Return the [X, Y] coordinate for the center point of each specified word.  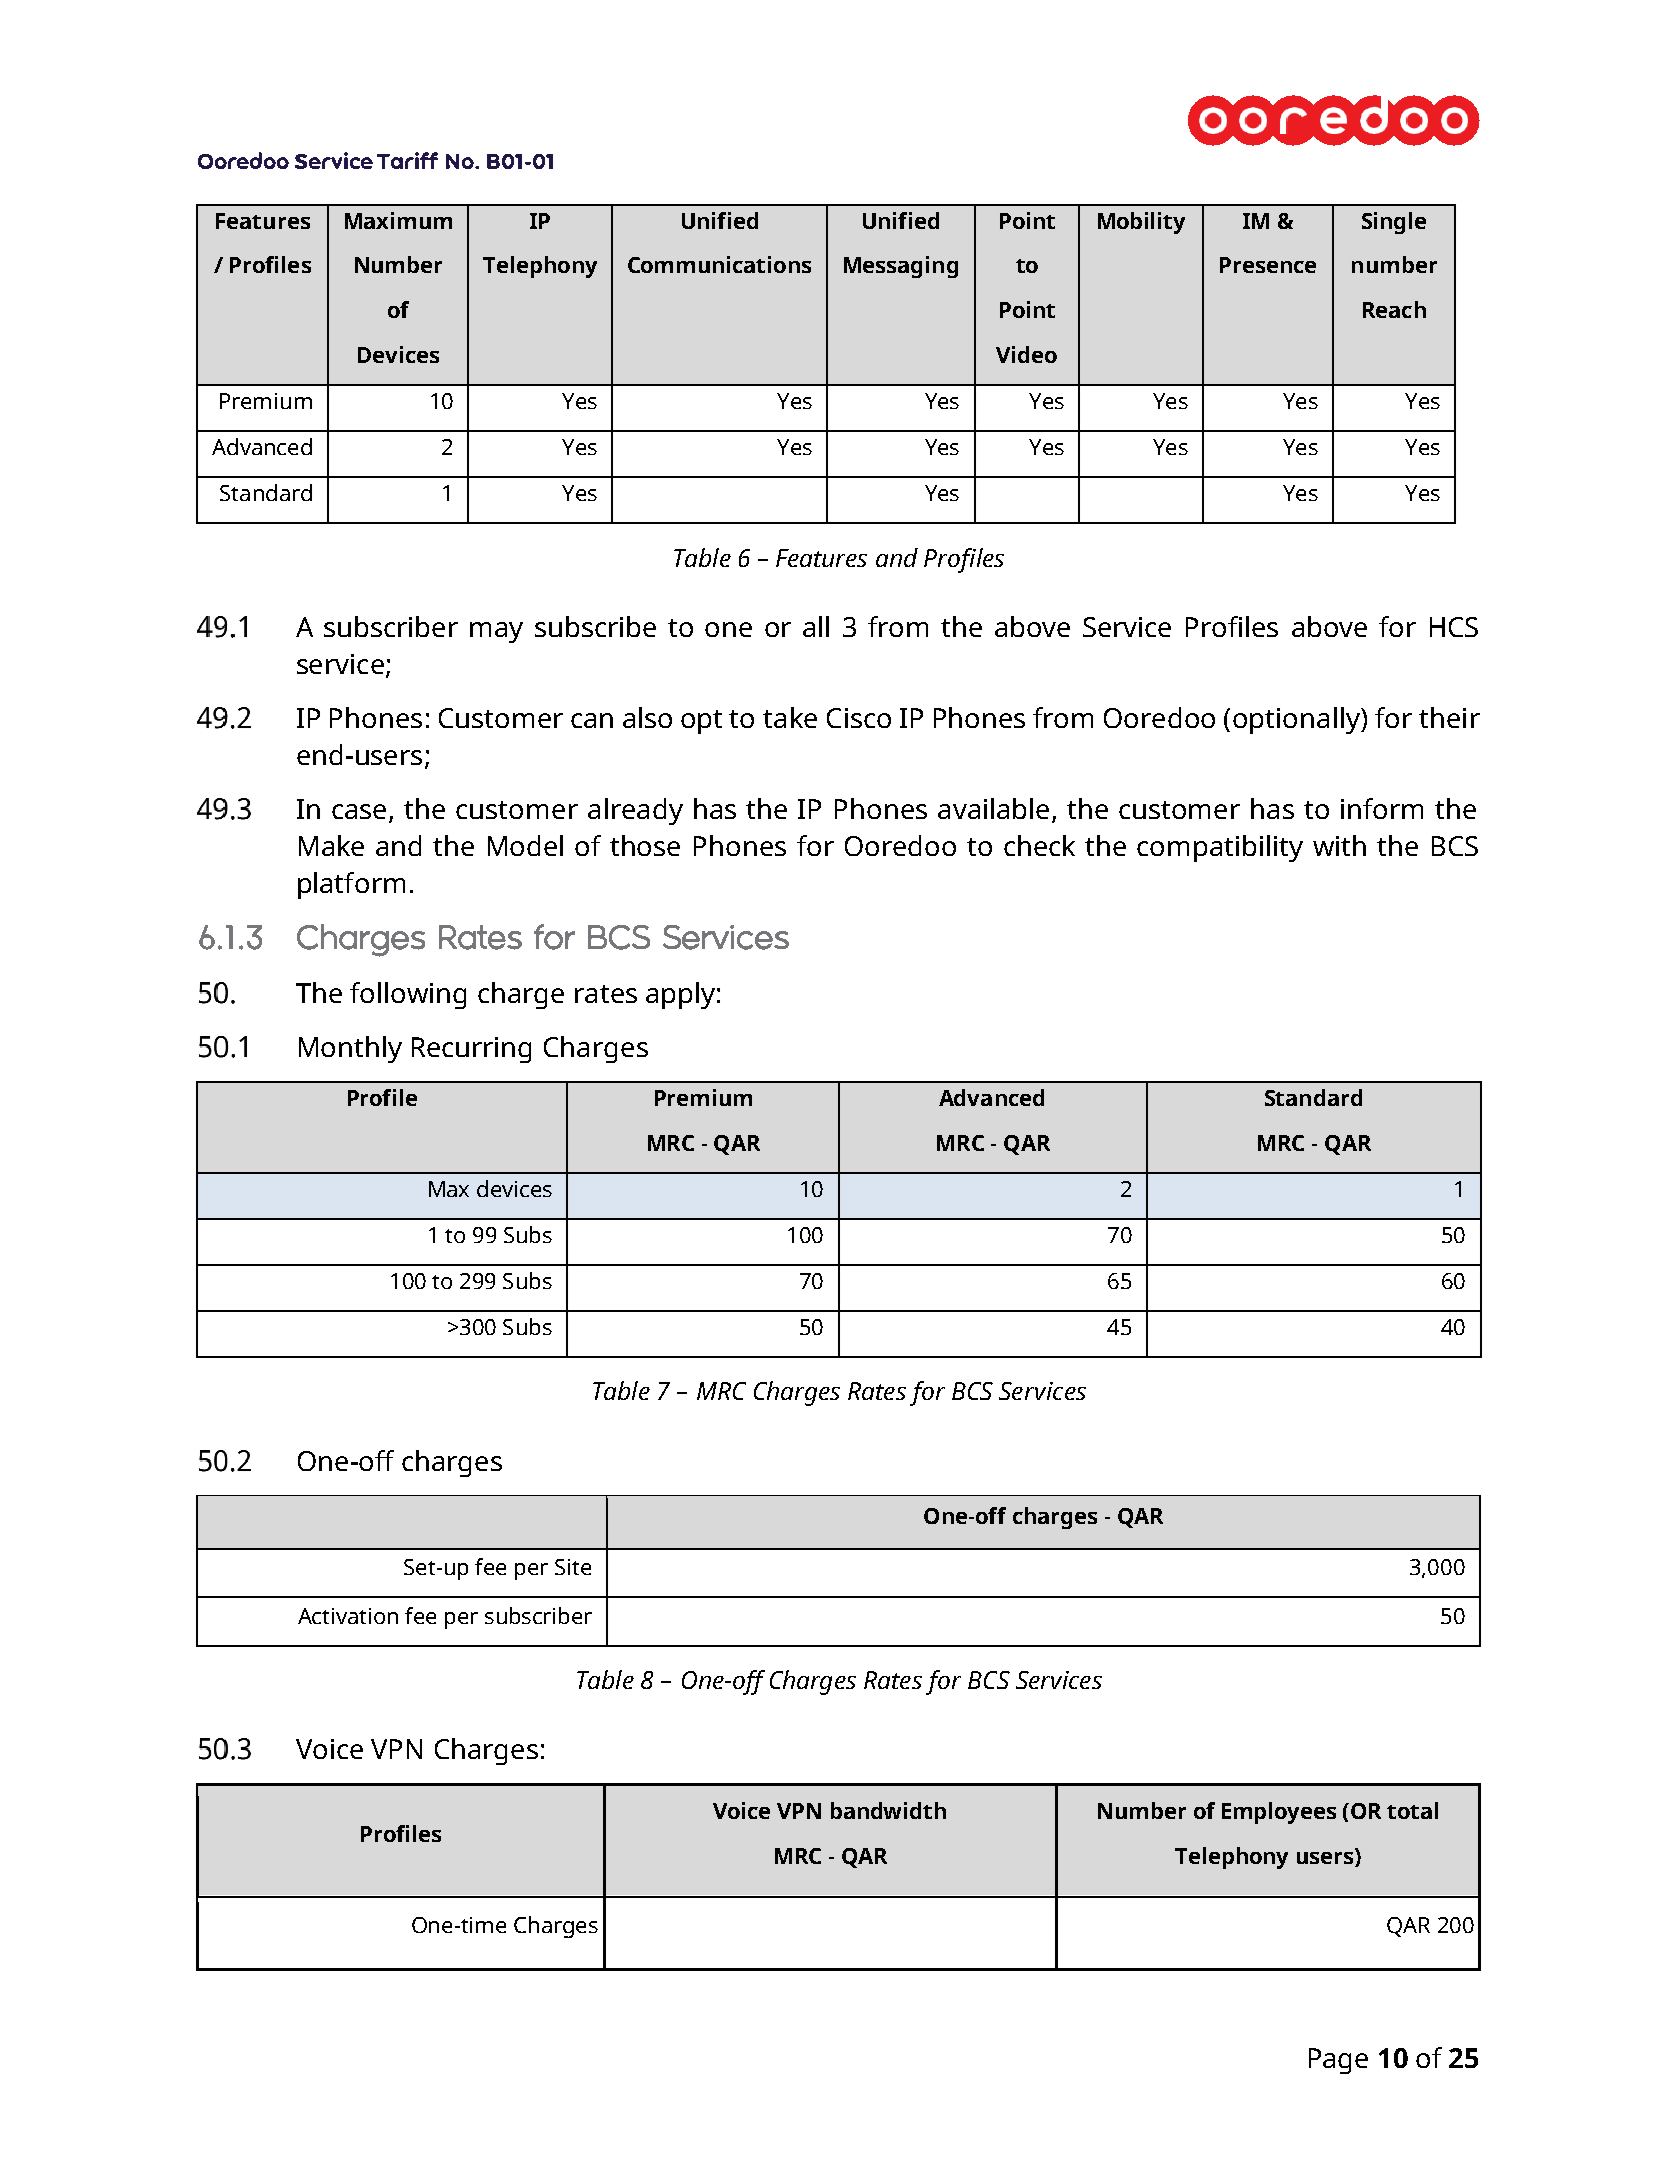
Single [1394, 223]
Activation [348, 1616]
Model [525, 845]
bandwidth [888, 1810]
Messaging [901, 267]
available [993, 808]
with [1339, 845]
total [1412, 1810]
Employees [1279, 1813]
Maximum [398, 220]
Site [573, 1567]
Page [1338, 2061]
